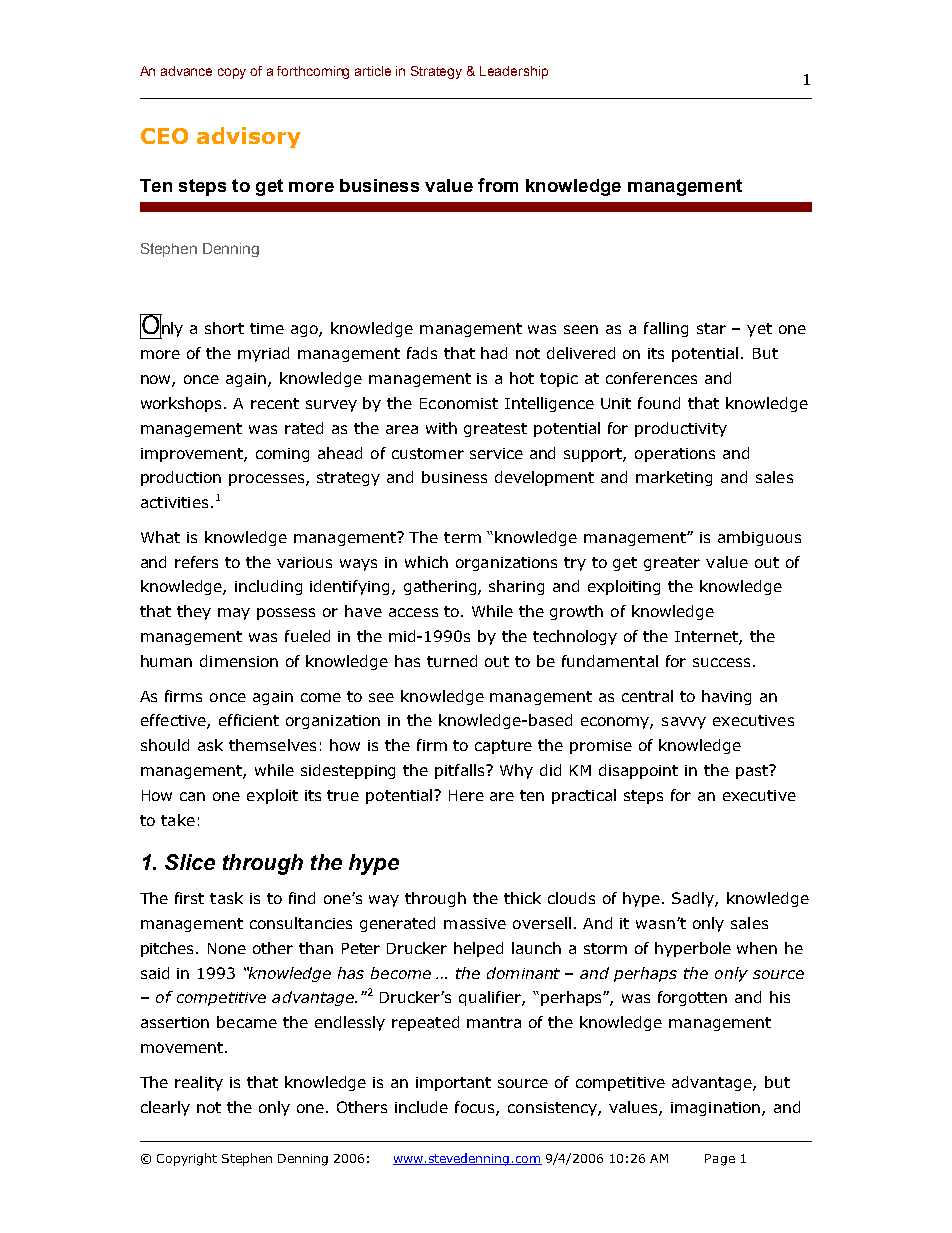  Describe the element at coordinates (226, 898) in the screenshot. I see `task` at that location.
